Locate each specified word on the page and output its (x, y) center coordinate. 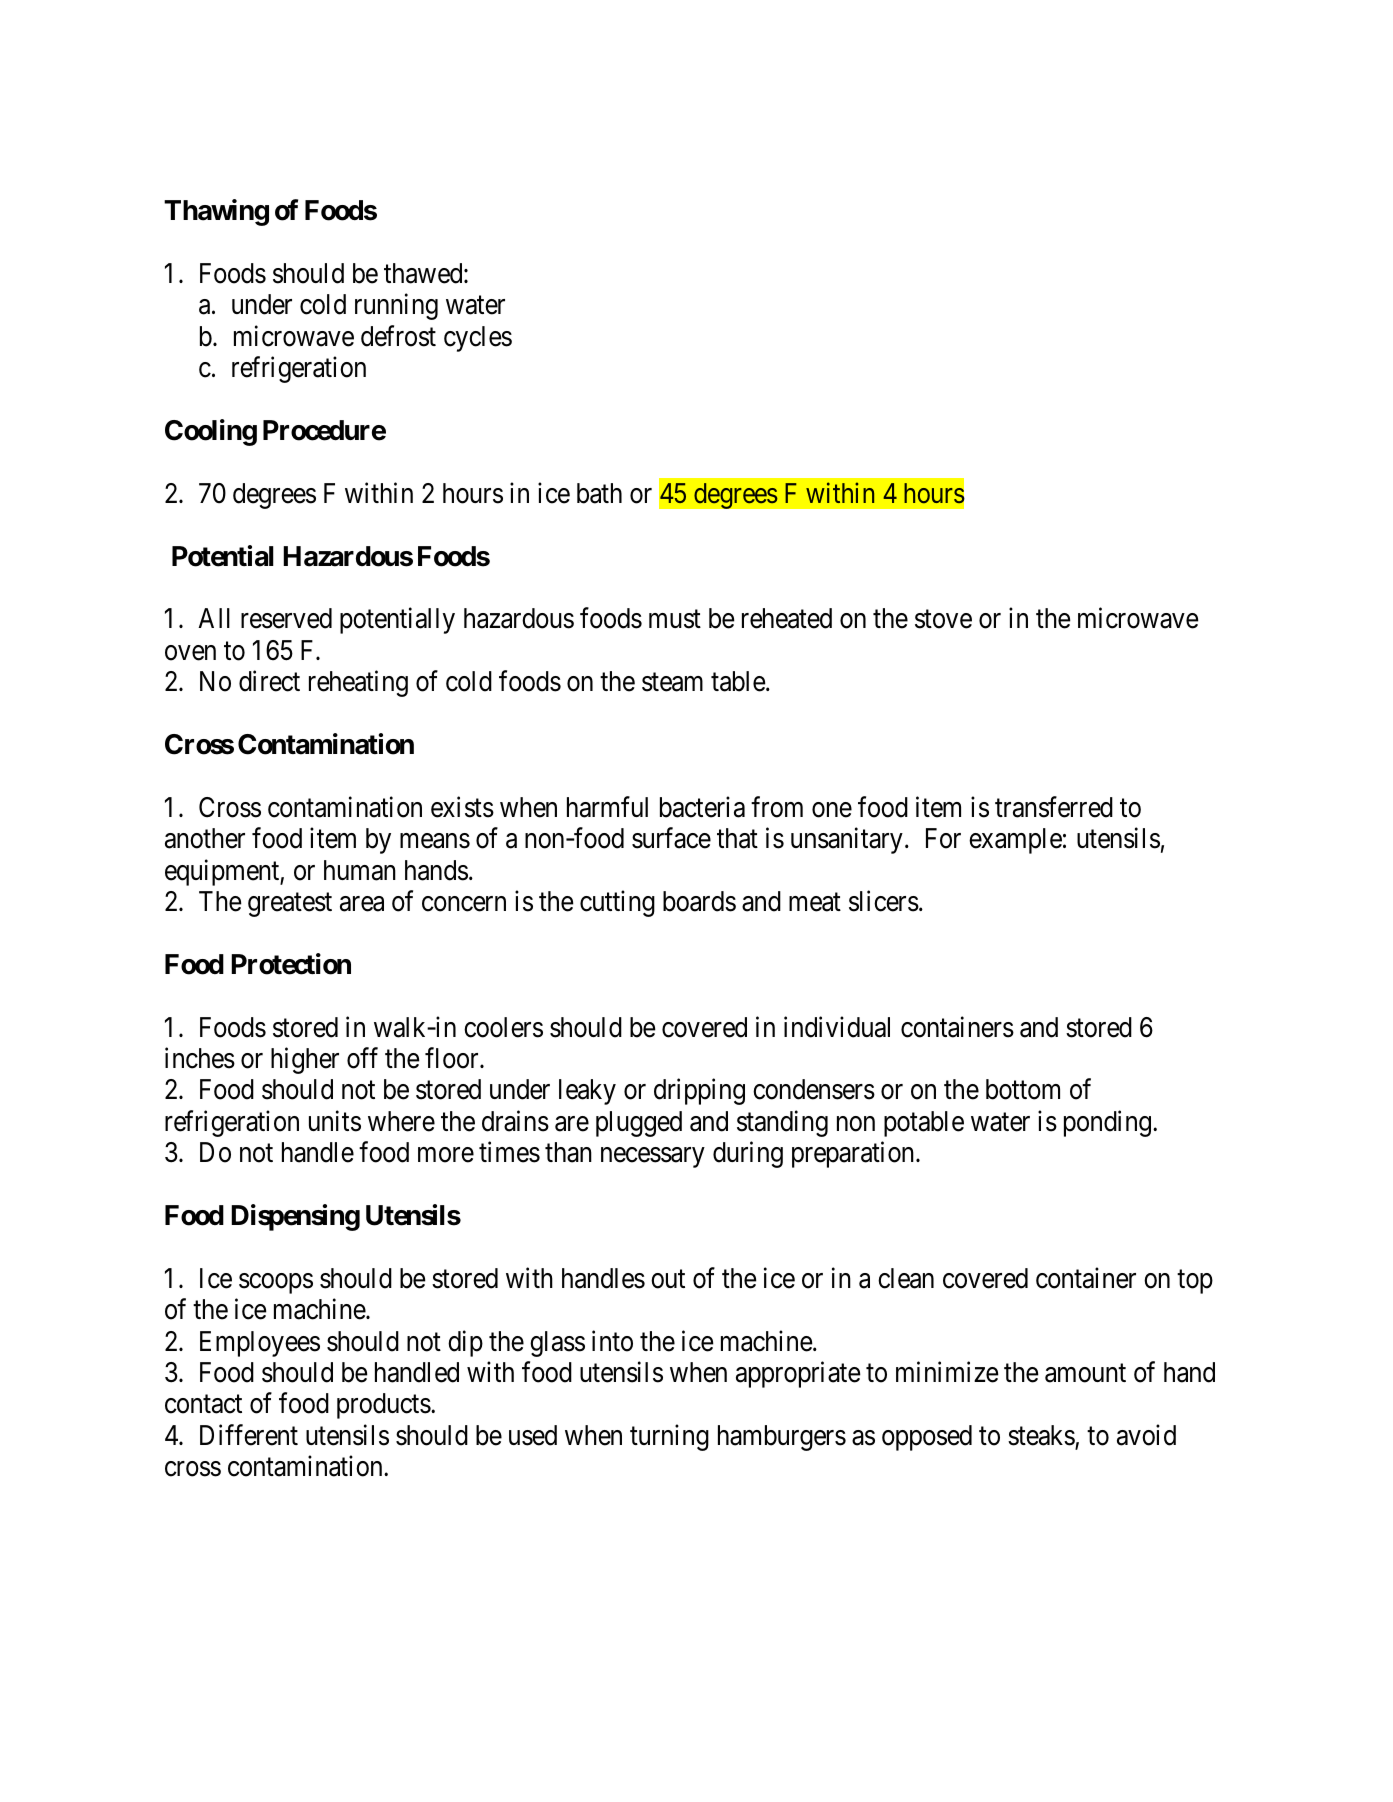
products (384, 1406)
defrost (398, 336)
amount (1085, 1373)
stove (943, 620)
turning (669, 1437)
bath (599, 493)
